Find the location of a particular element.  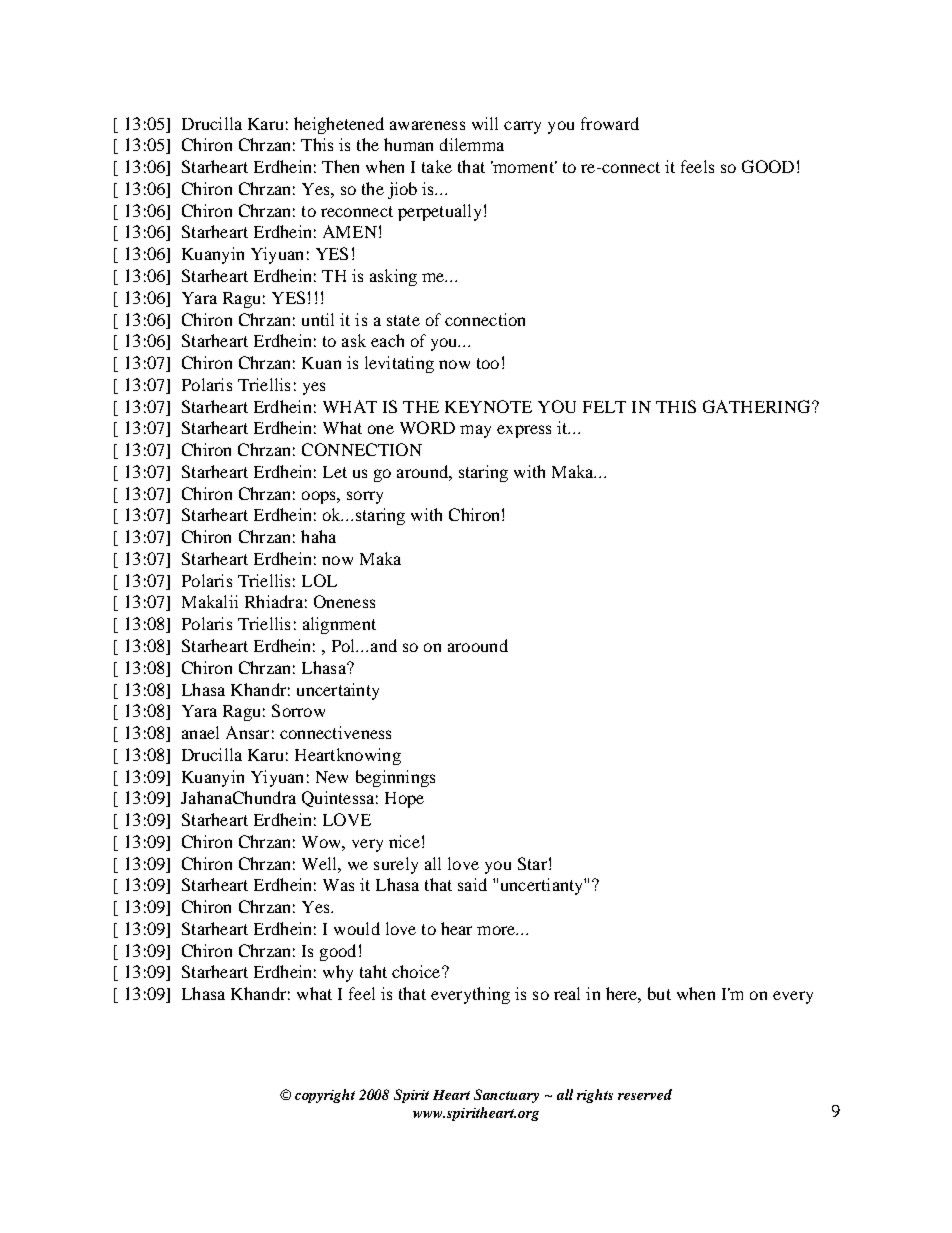

reserved is located at coordinates (645, 1094).
